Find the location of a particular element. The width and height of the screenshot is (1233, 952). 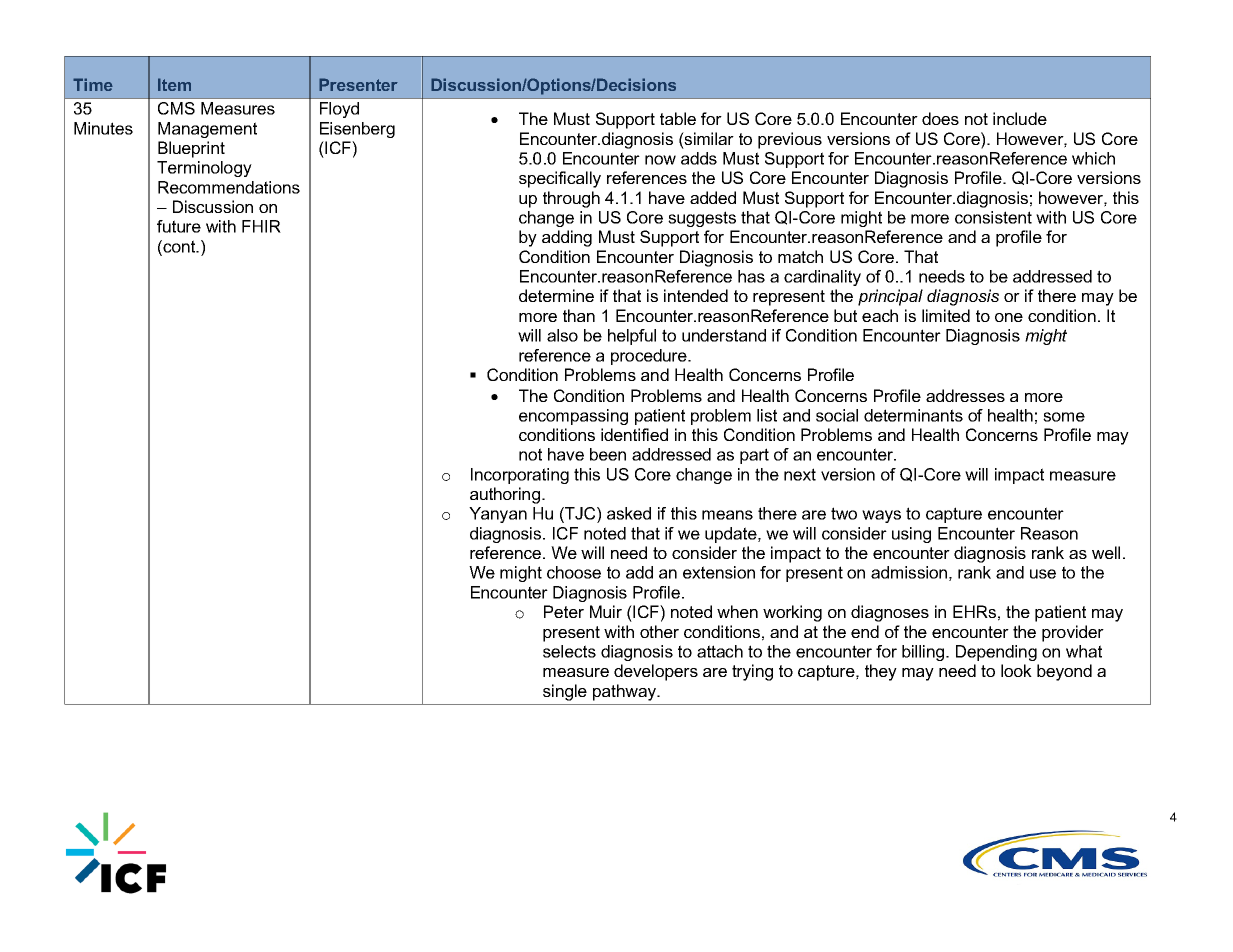

asked is located at coordinates (629, 513).
